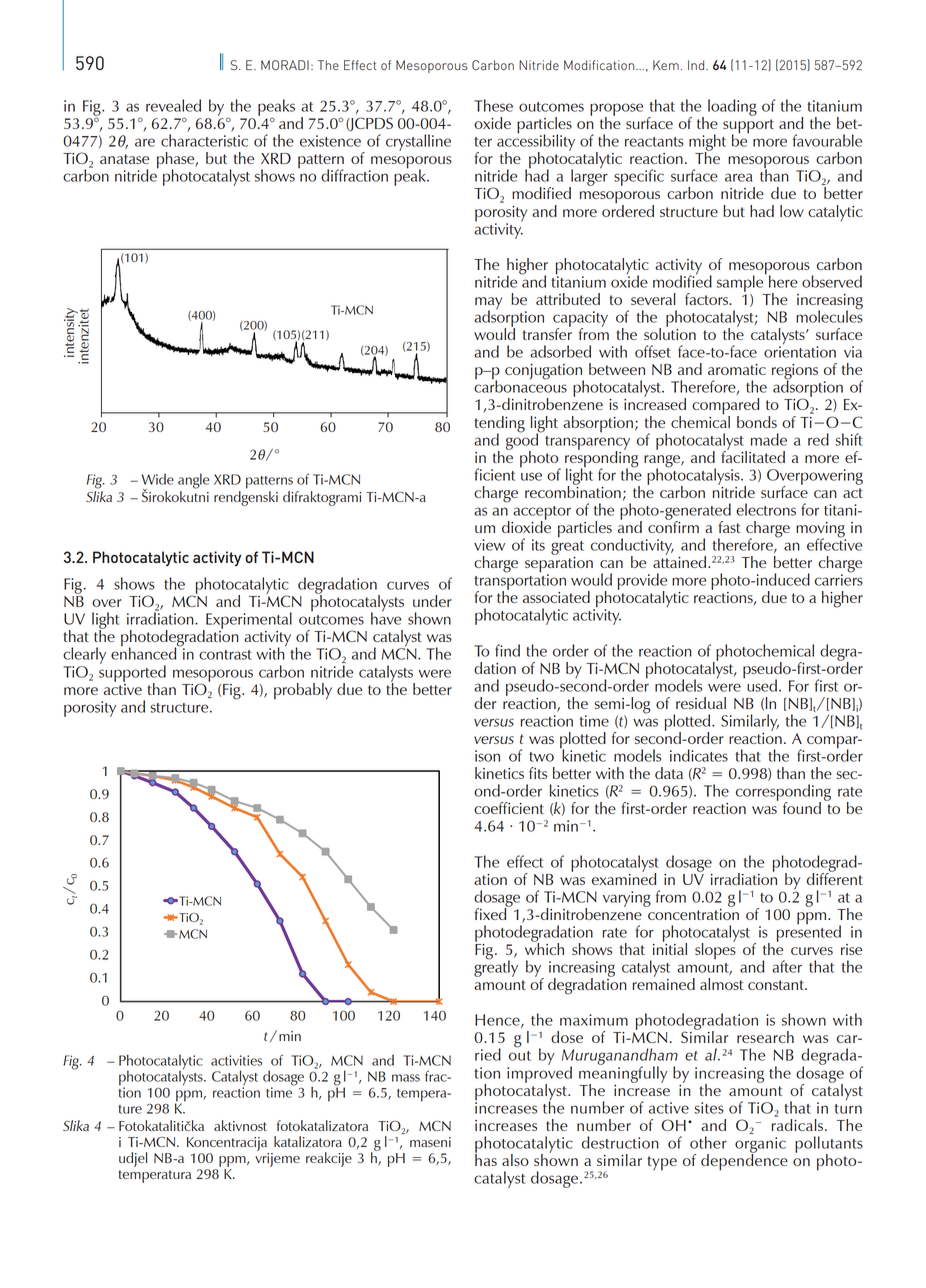 The image size is (926, 1288). Describe the element at coordinates (737, 369) in the screenshot. I see `aromatic` at that location.
